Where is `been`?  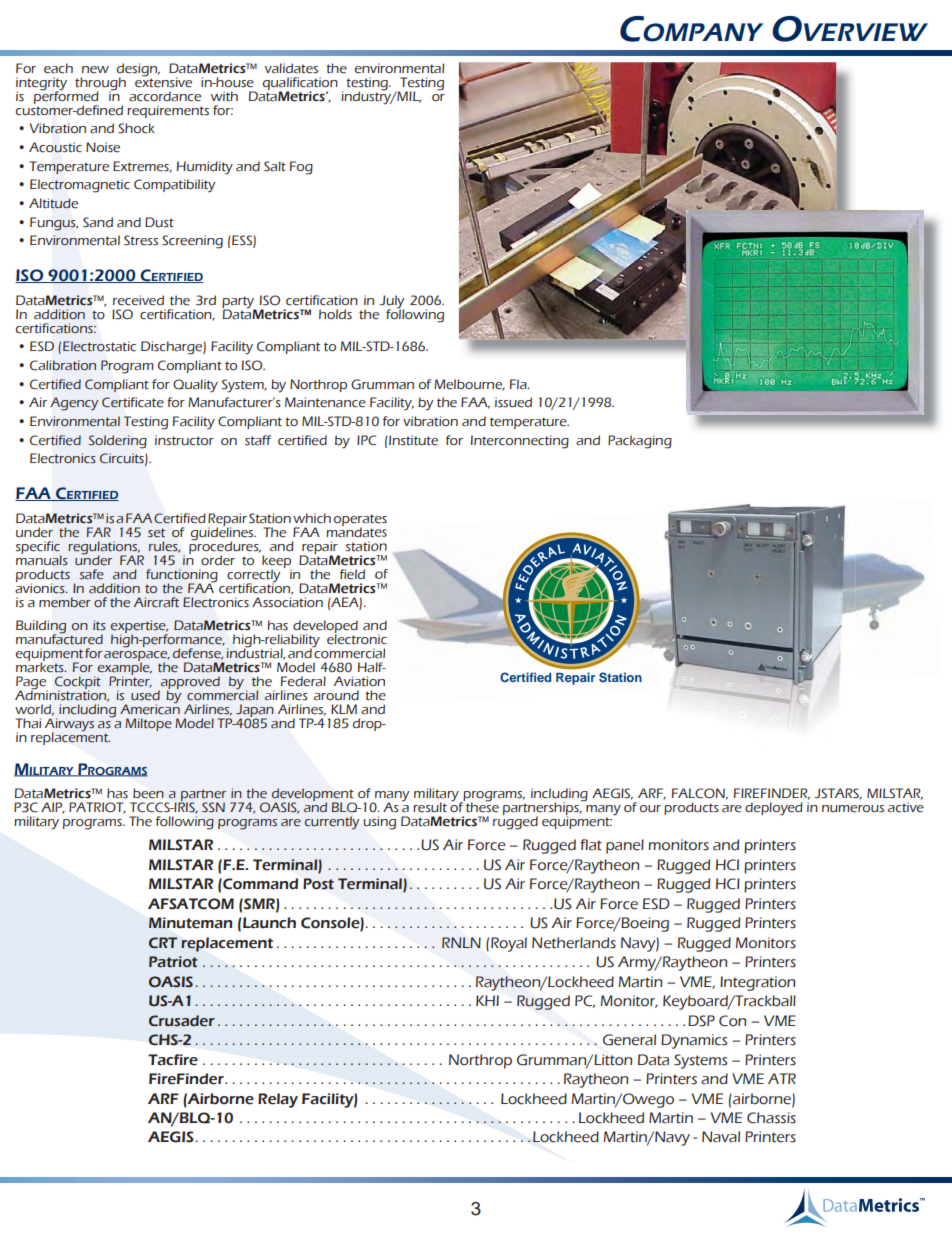
been is located at coordinates (148, 793).
